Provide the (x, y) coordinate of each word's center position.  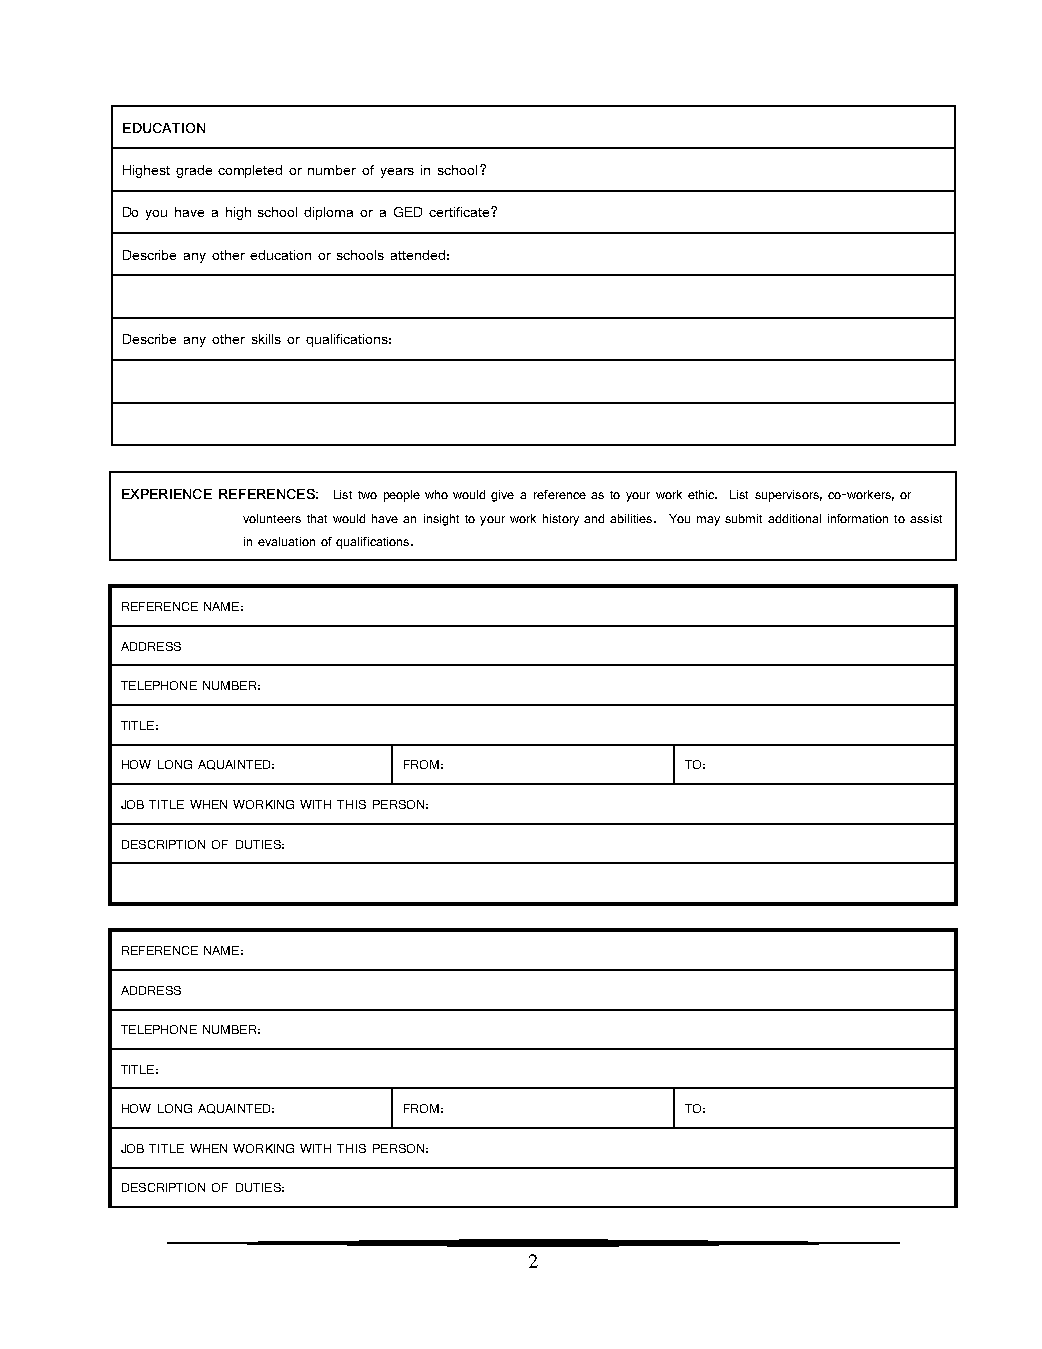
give (502, 496)
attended (418, 255)
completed (250, 171)
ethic (702, 494)
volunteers (272, 518)
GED (408, 212)
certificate (460, 212)
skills (266, 339)
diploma (328, 213)
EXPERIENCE (167, 494)
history (561, 520)
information (858, 518)
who (436, 494)
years (397, 173)
